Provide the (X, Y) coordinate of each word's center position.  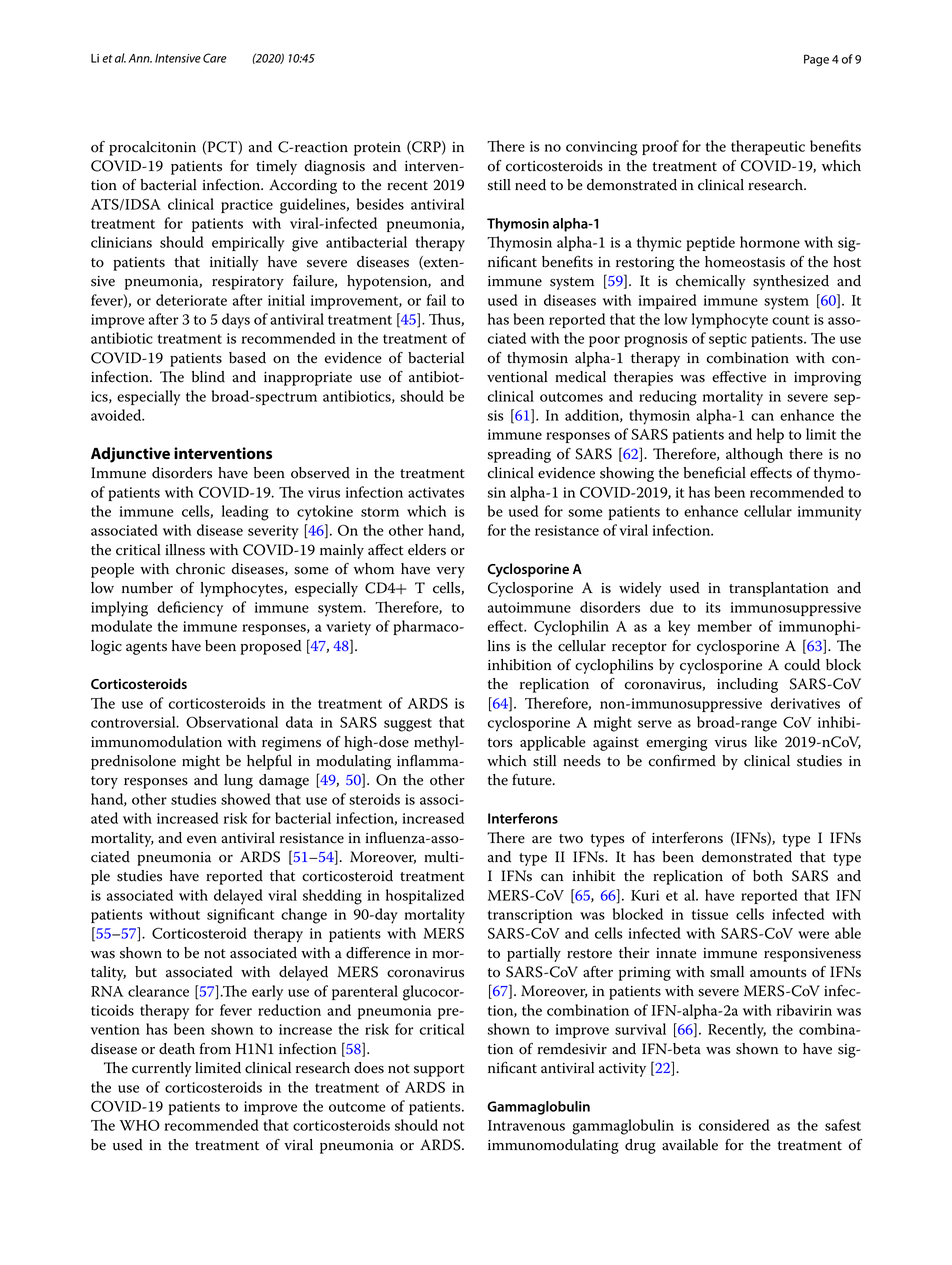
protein (377, 149)
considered (734, 1125)
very (450, 572)
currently (161, 1069)
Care (215, 58)
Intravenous (526, 1125)
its (713, 607)
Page (816, 60)
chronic (200, 569)
